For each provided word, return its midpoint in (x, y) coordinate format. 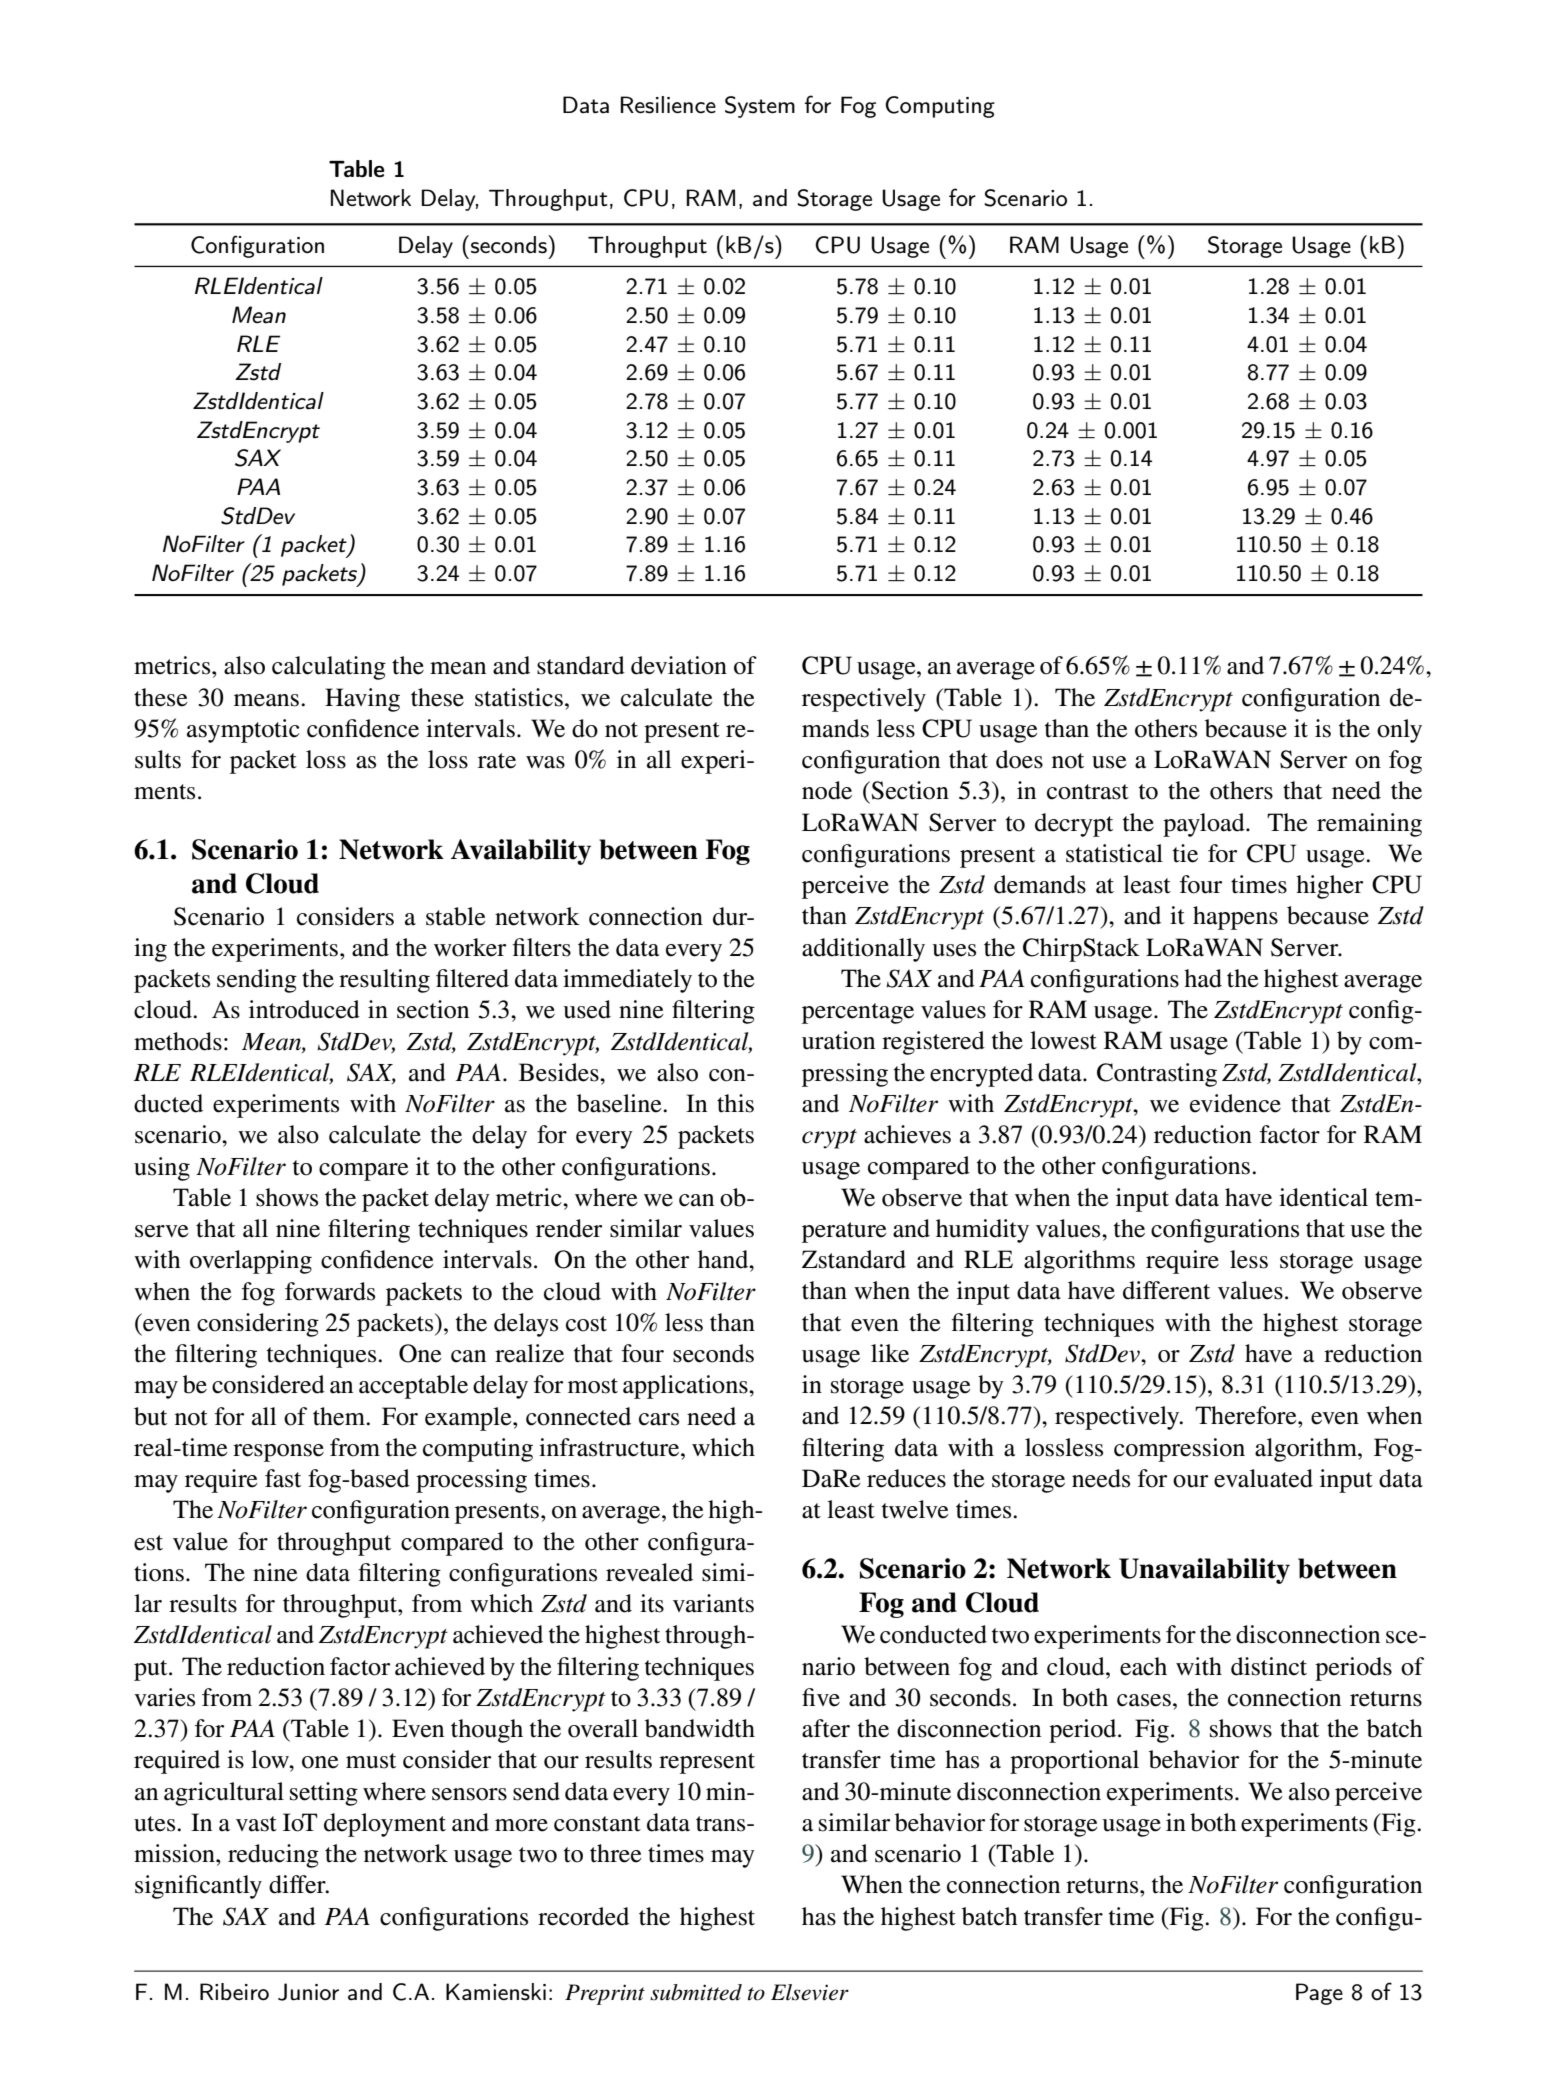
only (1399, 731)
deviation (679, 665)
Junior (308, 1992)
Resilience (668, 105)
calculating (329, 668)
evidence (1235, 1103)
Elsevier (810, 1992)
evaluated (1263, 1478)
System (760, 107)
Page (1319, 1994)
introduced (304, 1009)
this (735, 1103)
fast (283, 1478)
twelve (915, 1509)
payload (1205, 825)
